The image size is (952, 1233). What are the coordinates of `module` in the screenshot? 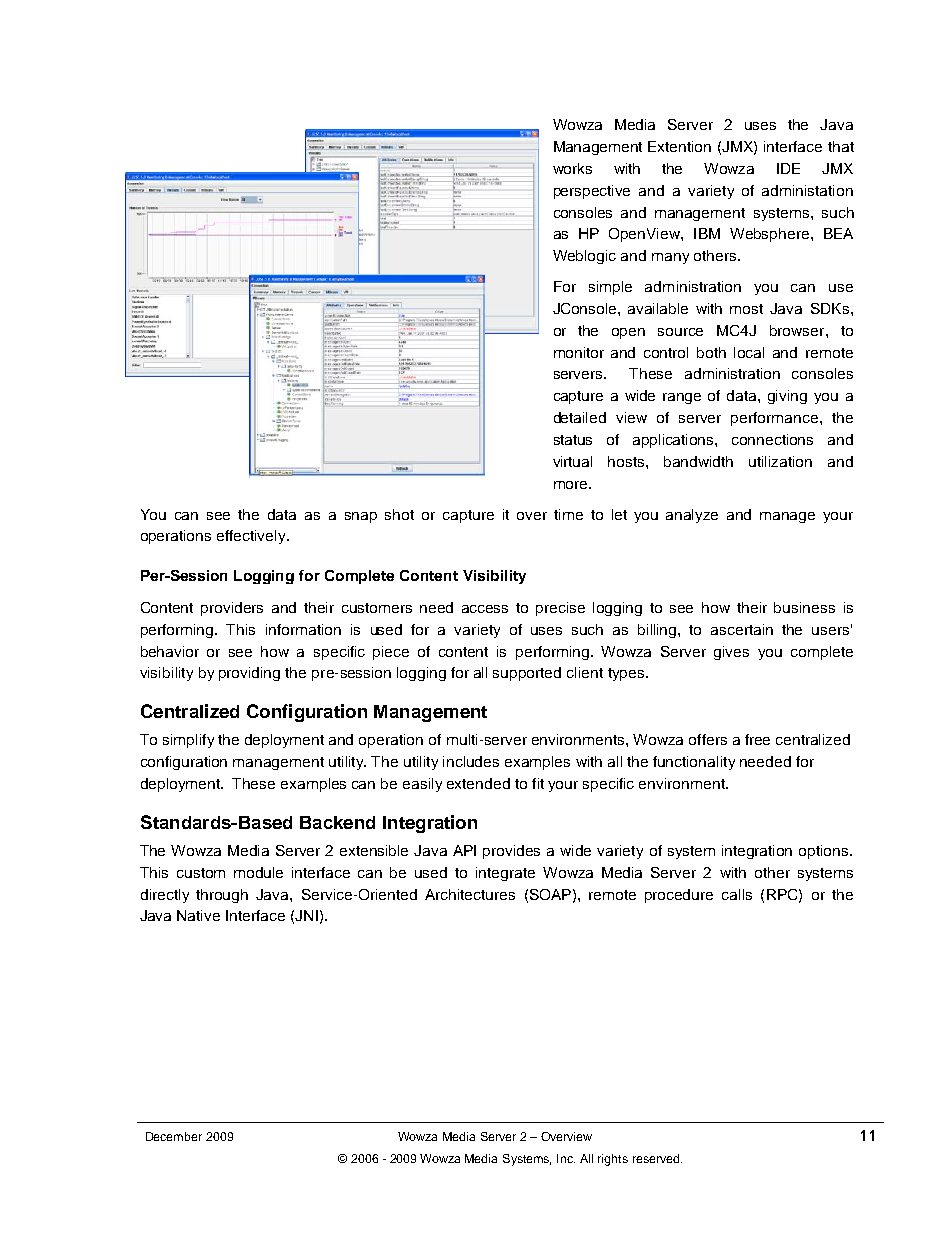 It's located at (258, 872).
